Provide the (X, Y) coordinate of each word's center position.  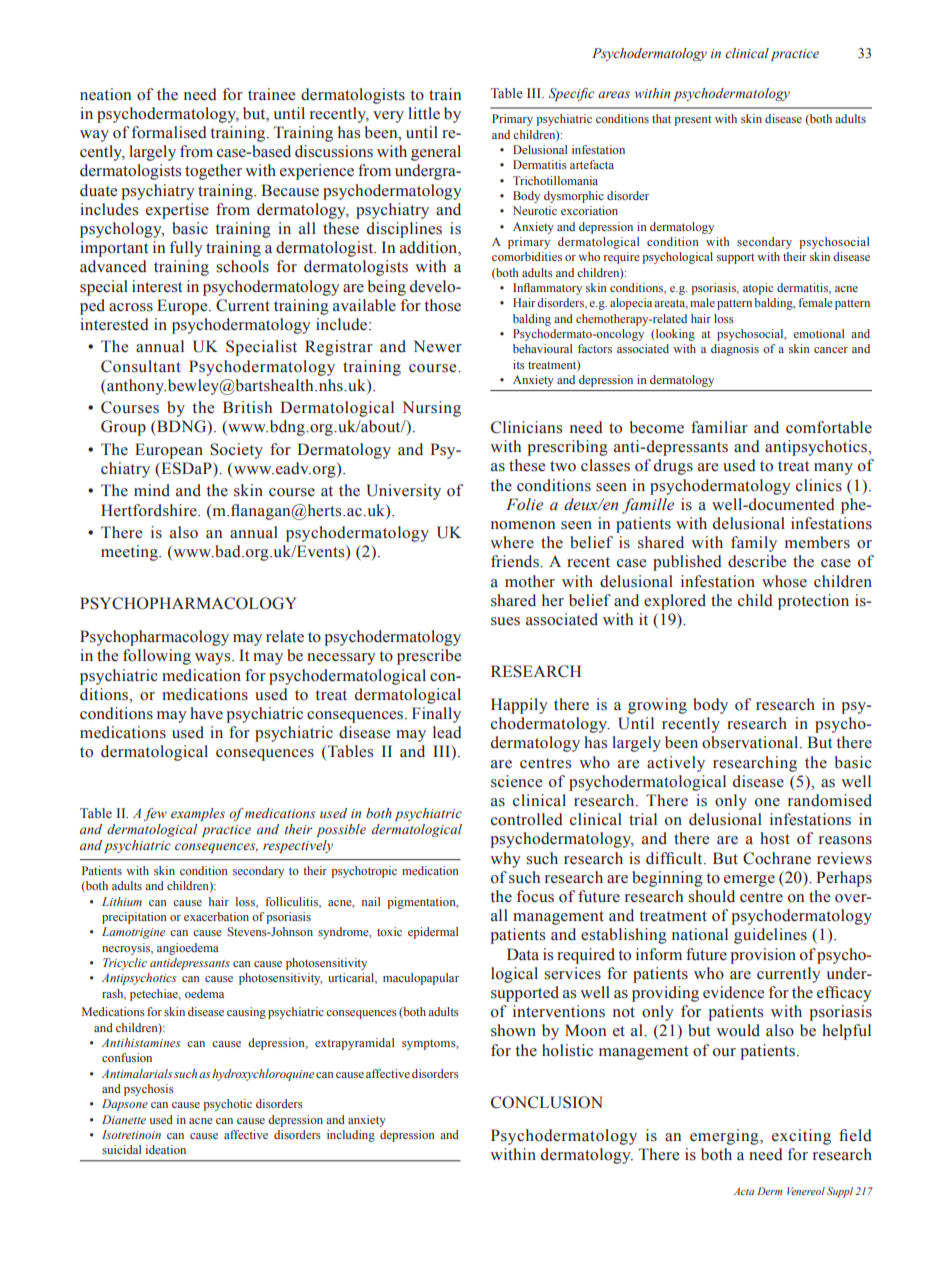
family (754, 544)
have (206, 713)
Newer (437, 346)
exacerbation (216, 916)
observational (751, 742)
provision (763, 956)
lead (447, 732)
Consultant (141, 366)
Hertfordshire (150, 510)
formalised (169, 132)
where (512, 542)
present (693, 121)
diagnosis (735, 350)
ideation (166, 1149)
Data (523, 954)
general (436, 153)
